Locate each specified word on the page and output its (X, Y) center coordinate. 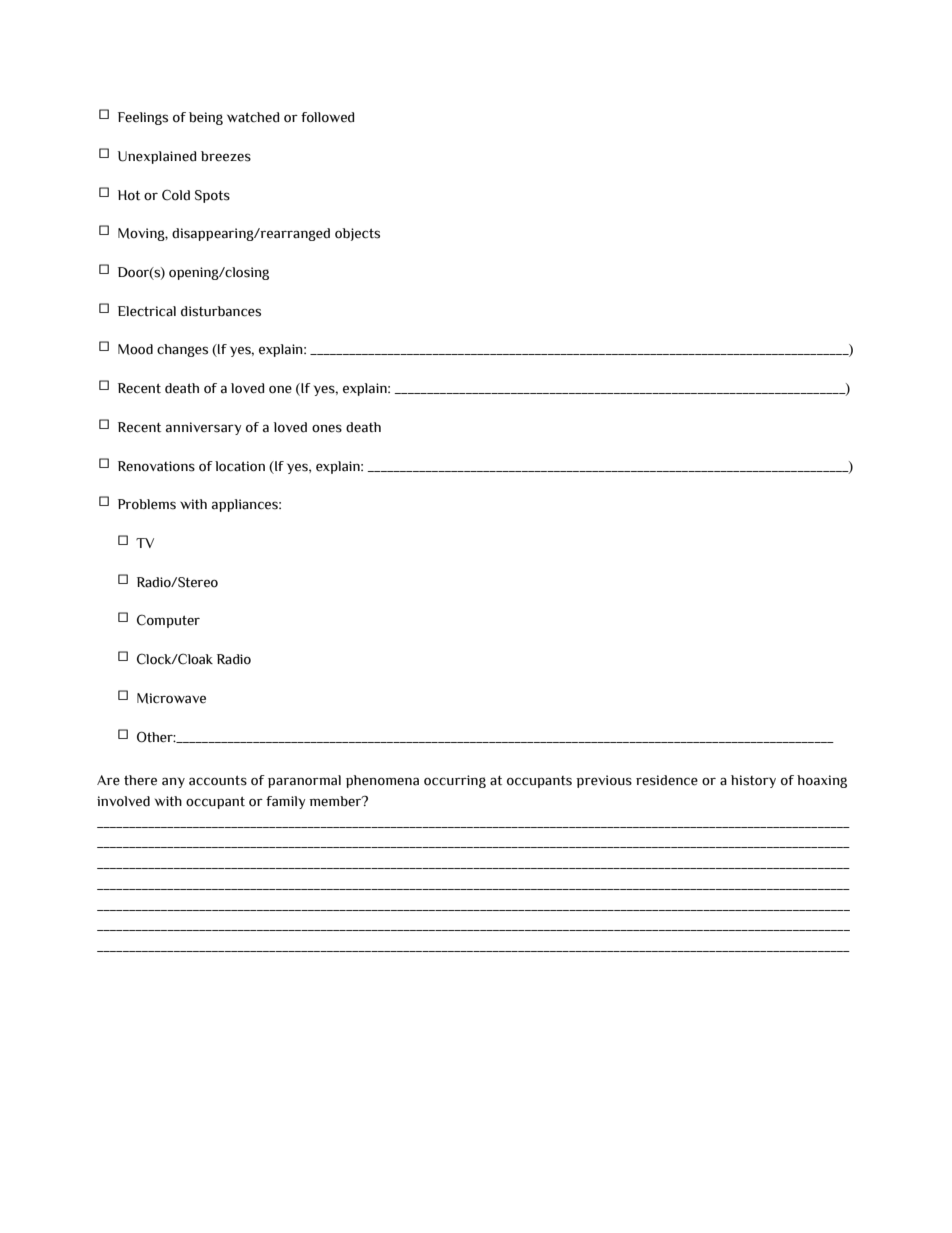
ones (327, 428)
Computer (168, 621)
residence (667, 780)
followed (327, 117)
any (173, 782)
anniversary (203, 428)
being (206, 118)
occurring (455, 781)
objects (357, 234)
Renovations (156, 466)
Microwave (171, 698)
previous (604, 781)
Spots (212, 196)
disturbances (221, 311)
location (240, 466)
